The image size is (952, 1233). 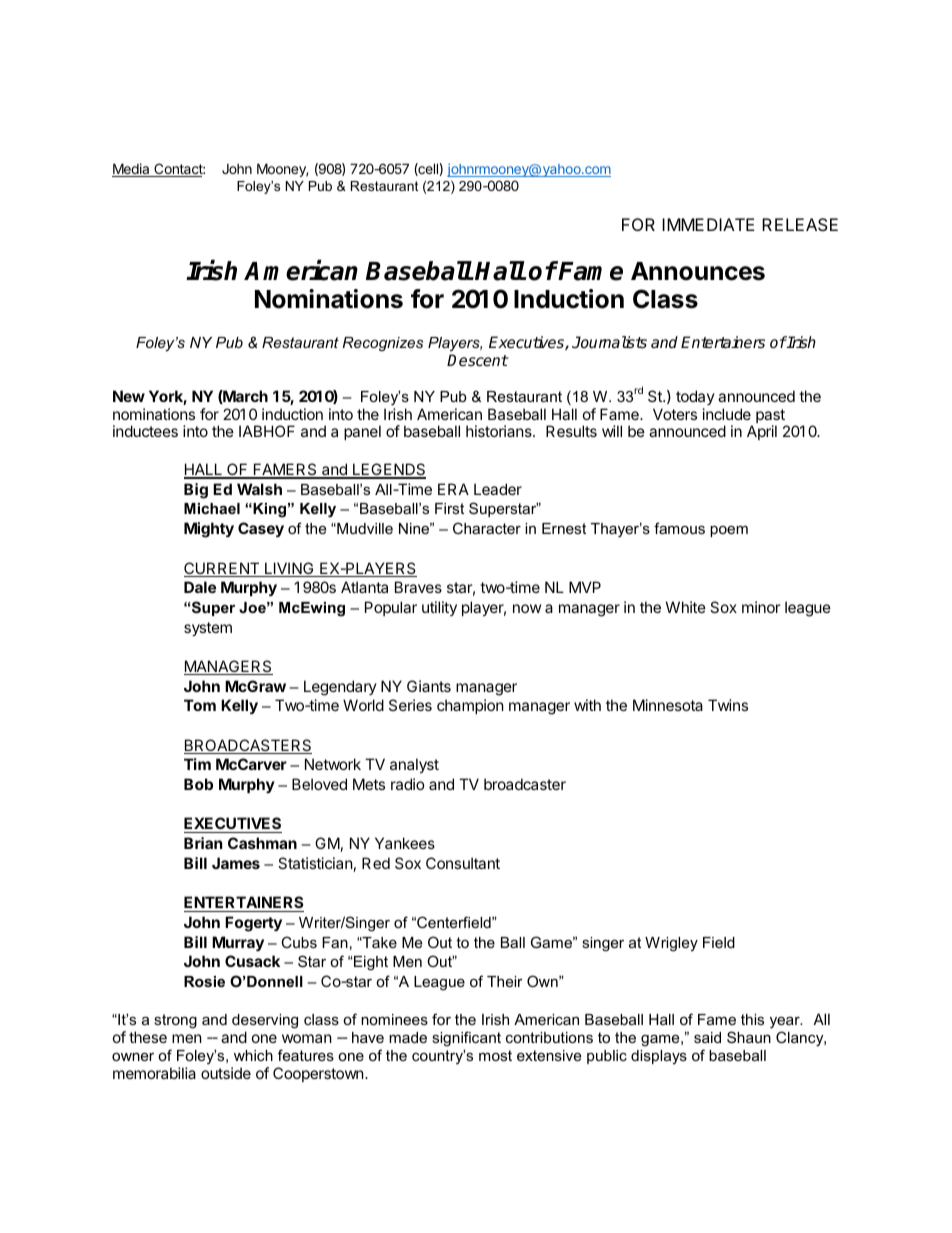 What do you see at coordinates (226, 1073) in the image?
I see `outside` at bounding box center [226, 1073].
